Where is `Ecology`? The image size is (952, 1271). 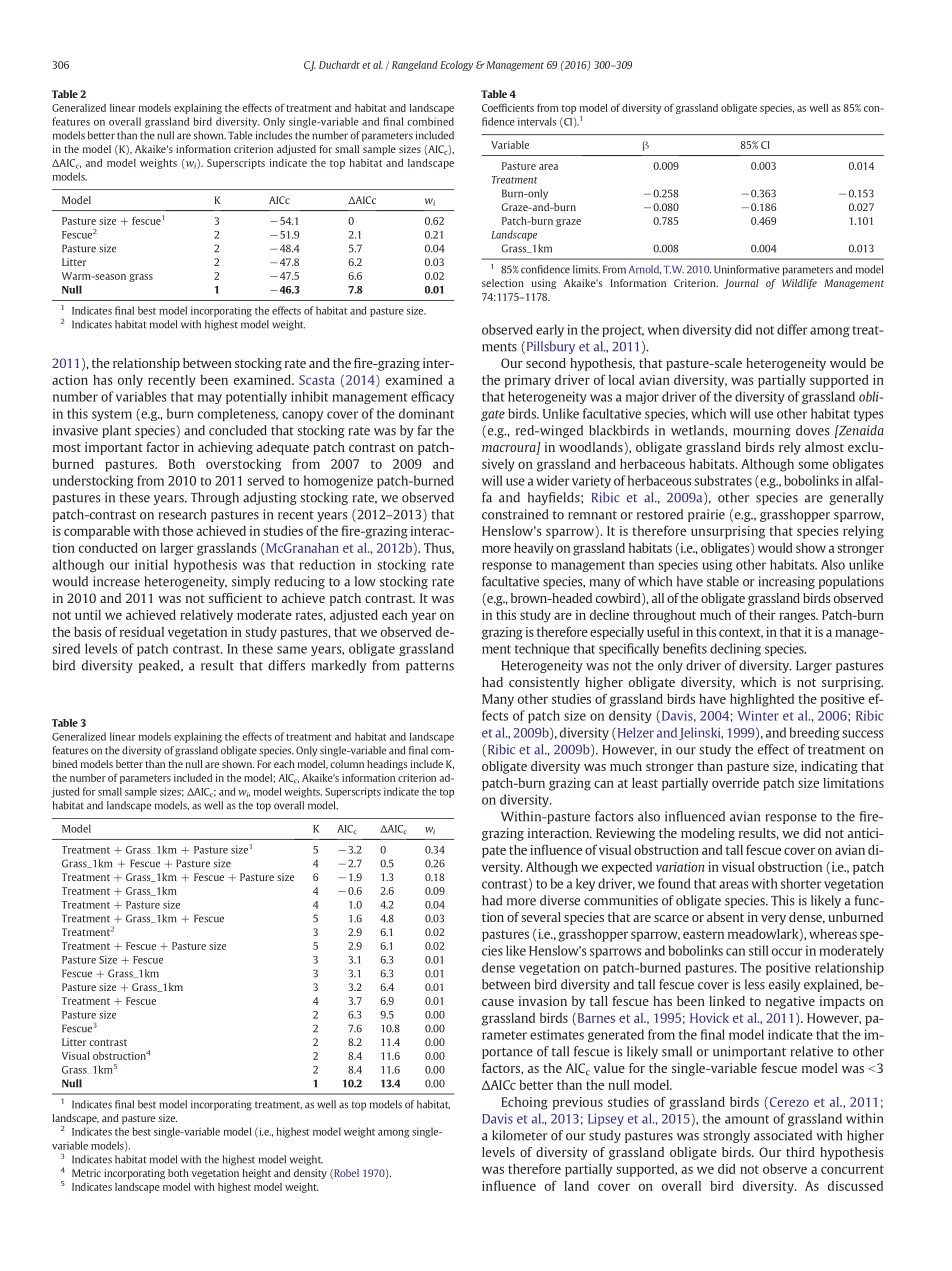
Ecology is located at coordinates (456, 66).
